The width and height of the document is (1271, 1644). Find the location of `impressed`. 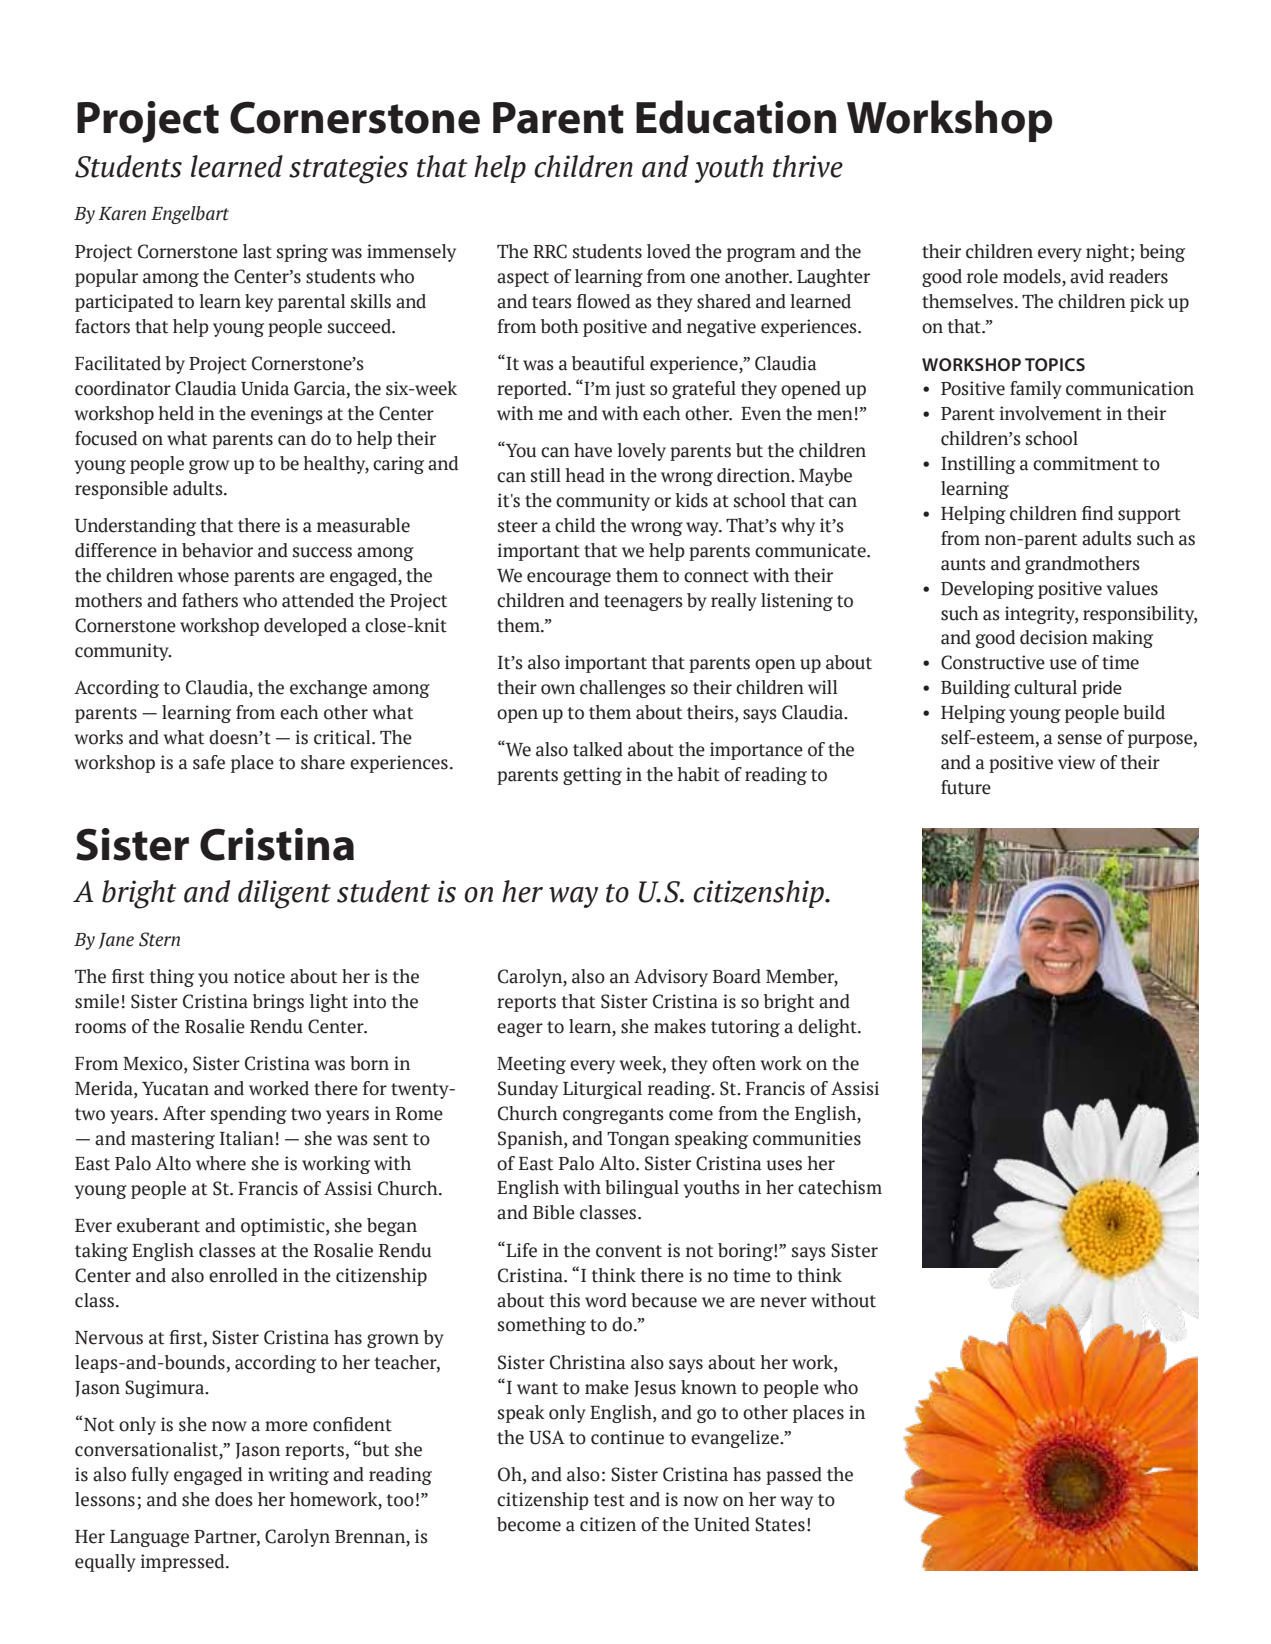

impressed is located at coordinates (184, 1563).
